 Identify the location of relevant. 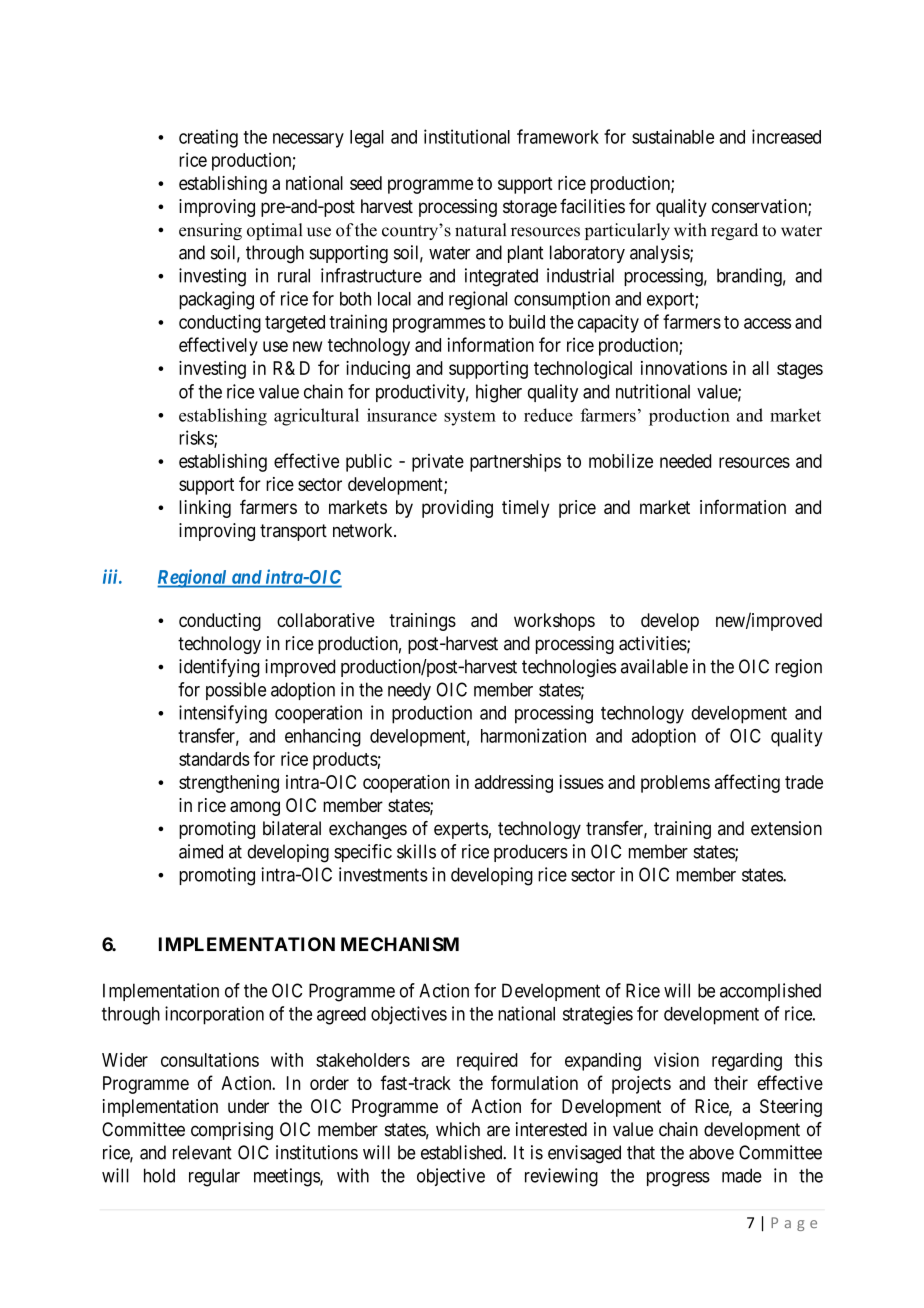
(202, 1152).
